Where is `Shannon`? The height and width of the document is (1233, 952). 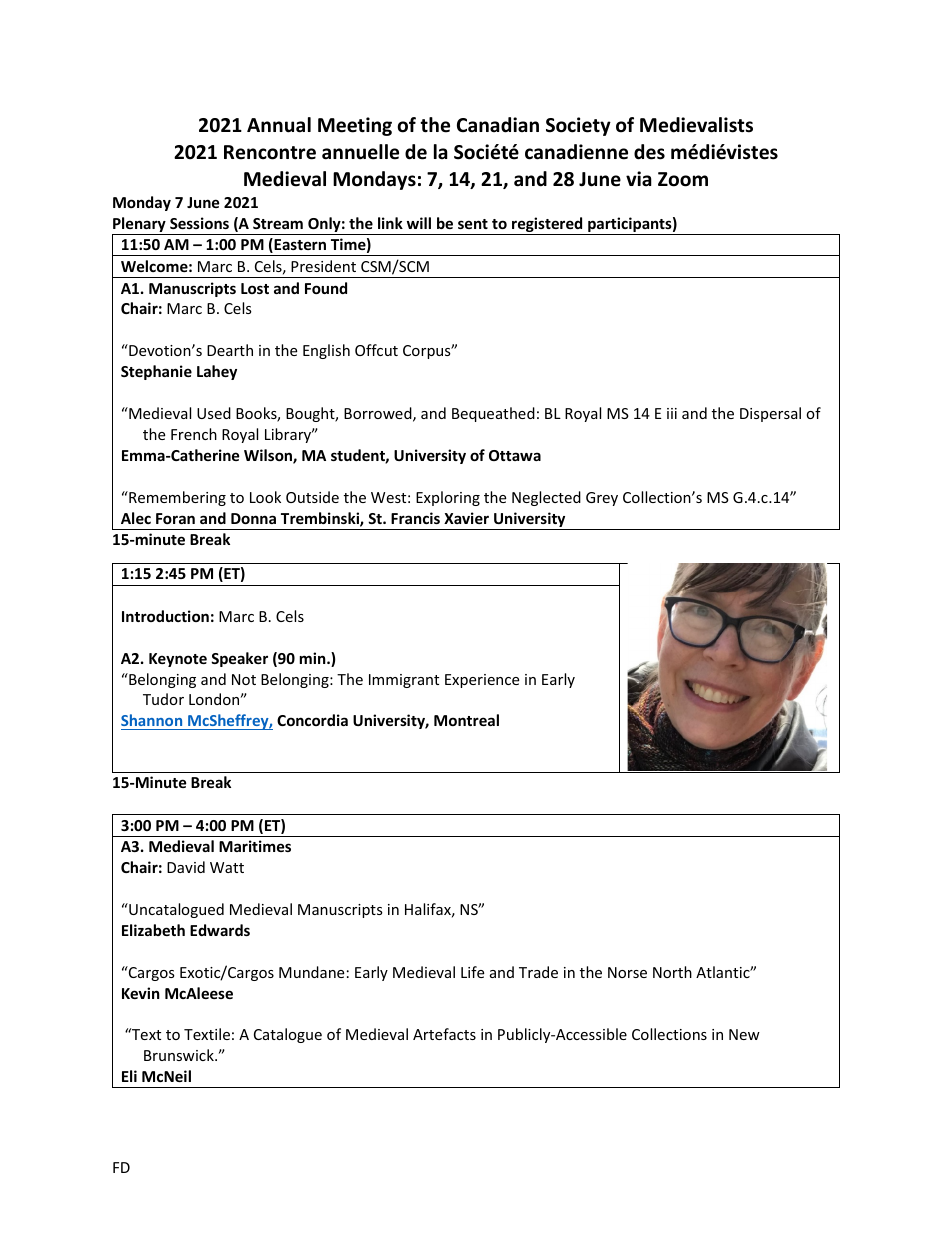 Shannon is located at coordinates (153, 722).
